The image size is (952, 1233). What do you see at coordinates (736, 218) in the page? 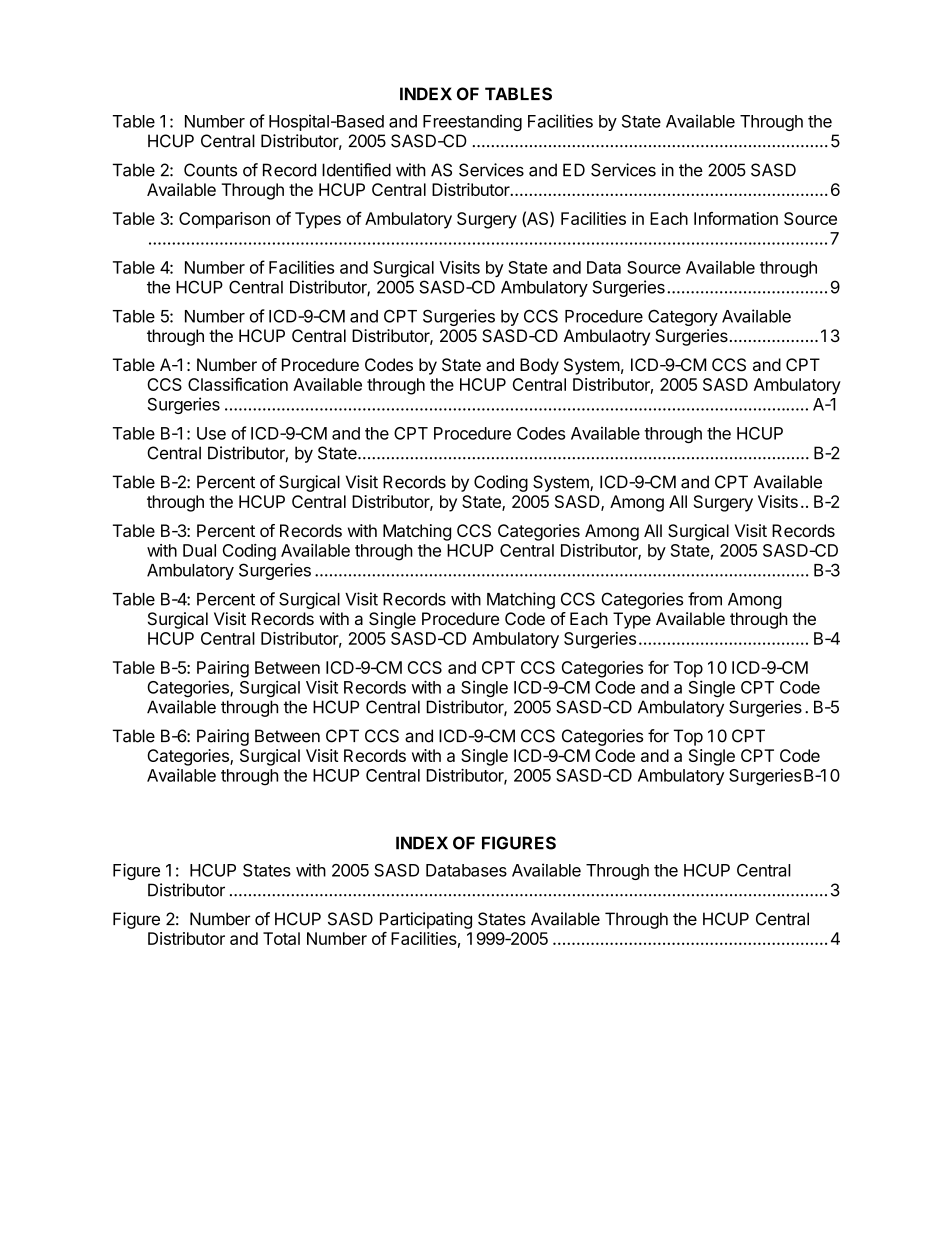
I see `Information` at bounding box center [736, 218].
